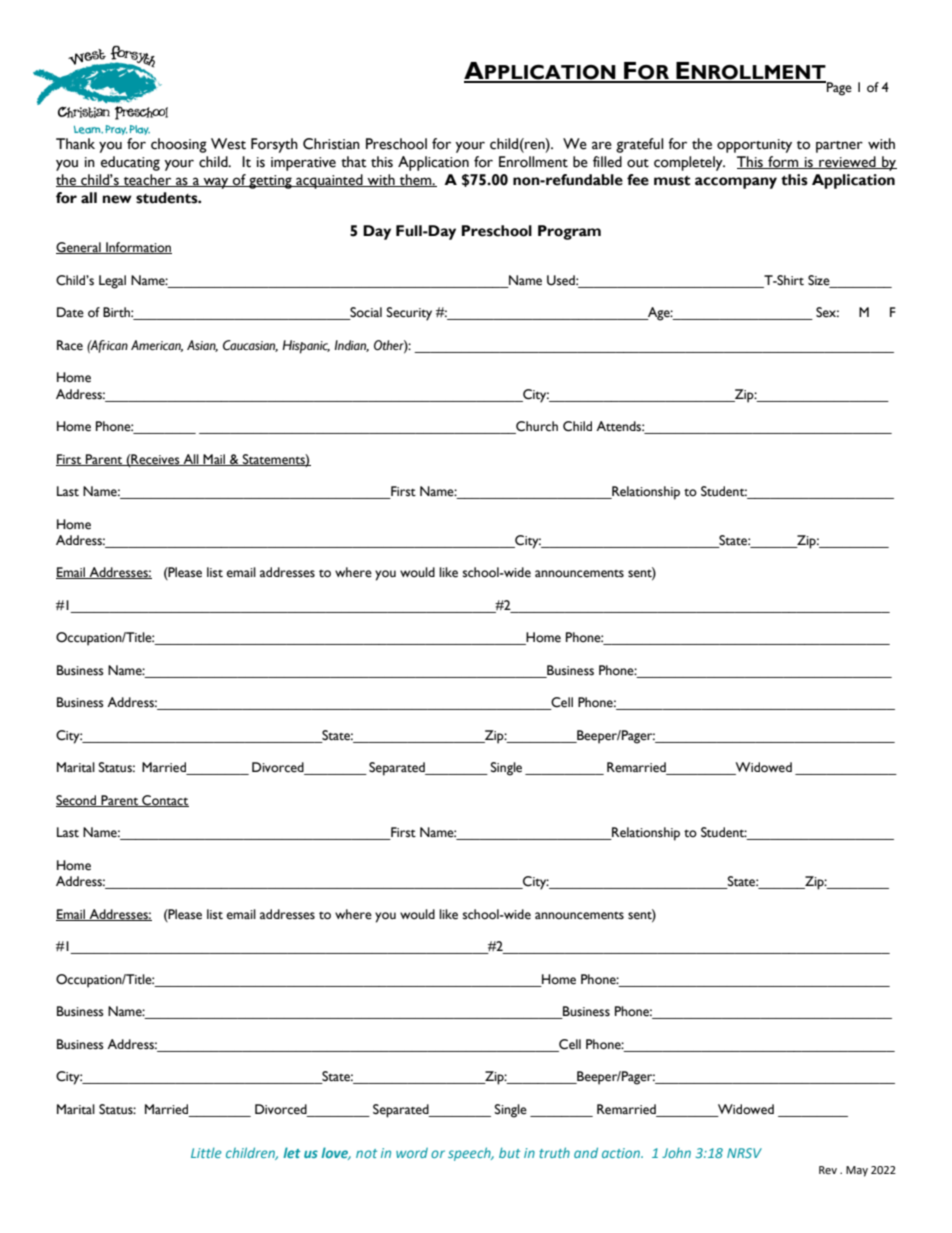 Image resolution: width=952 pixels, height=1233 pixels. I want to click on teacher, so click(147, 180).
